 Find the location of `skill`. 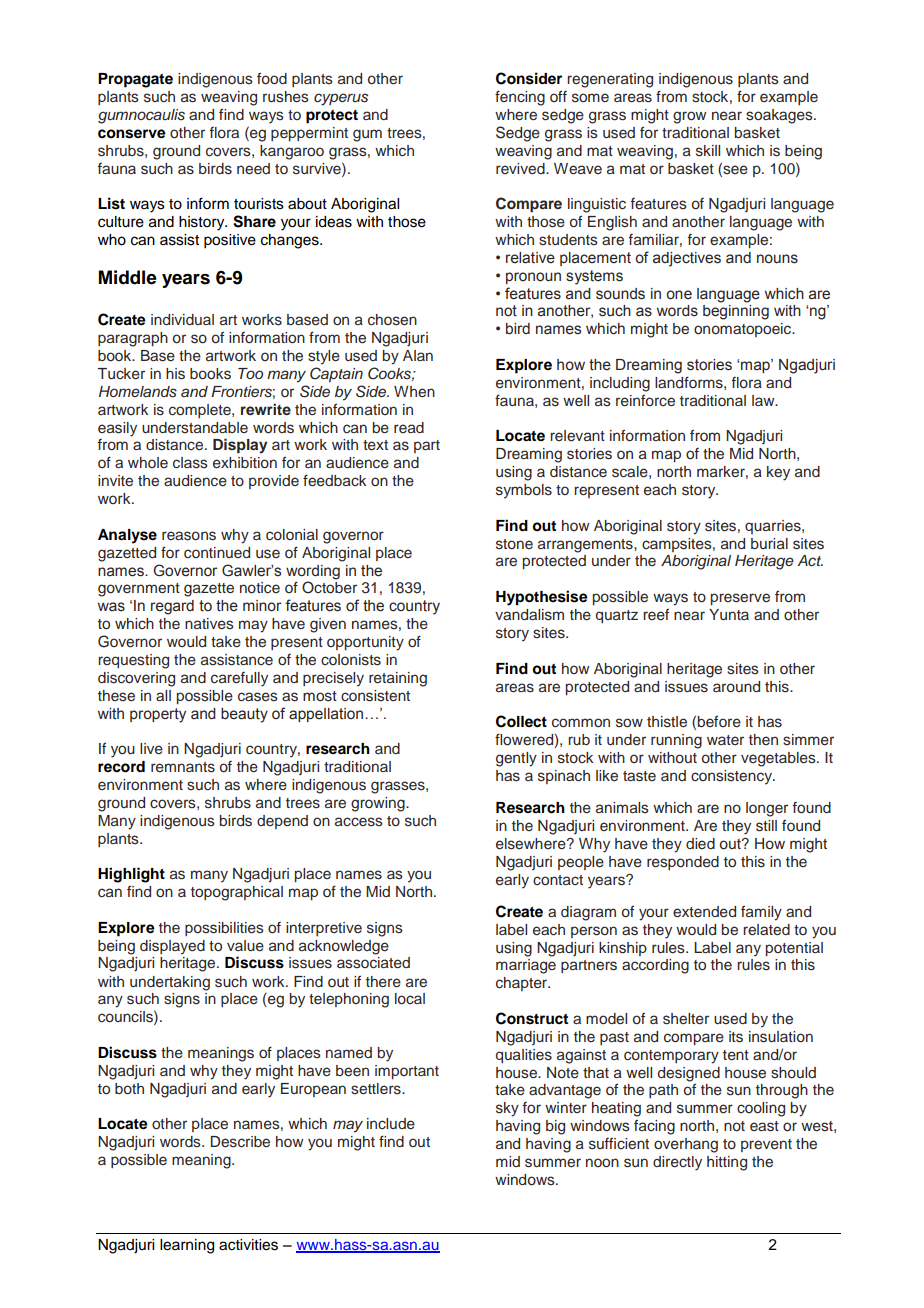

skill is located at coordinates (708, 151).
